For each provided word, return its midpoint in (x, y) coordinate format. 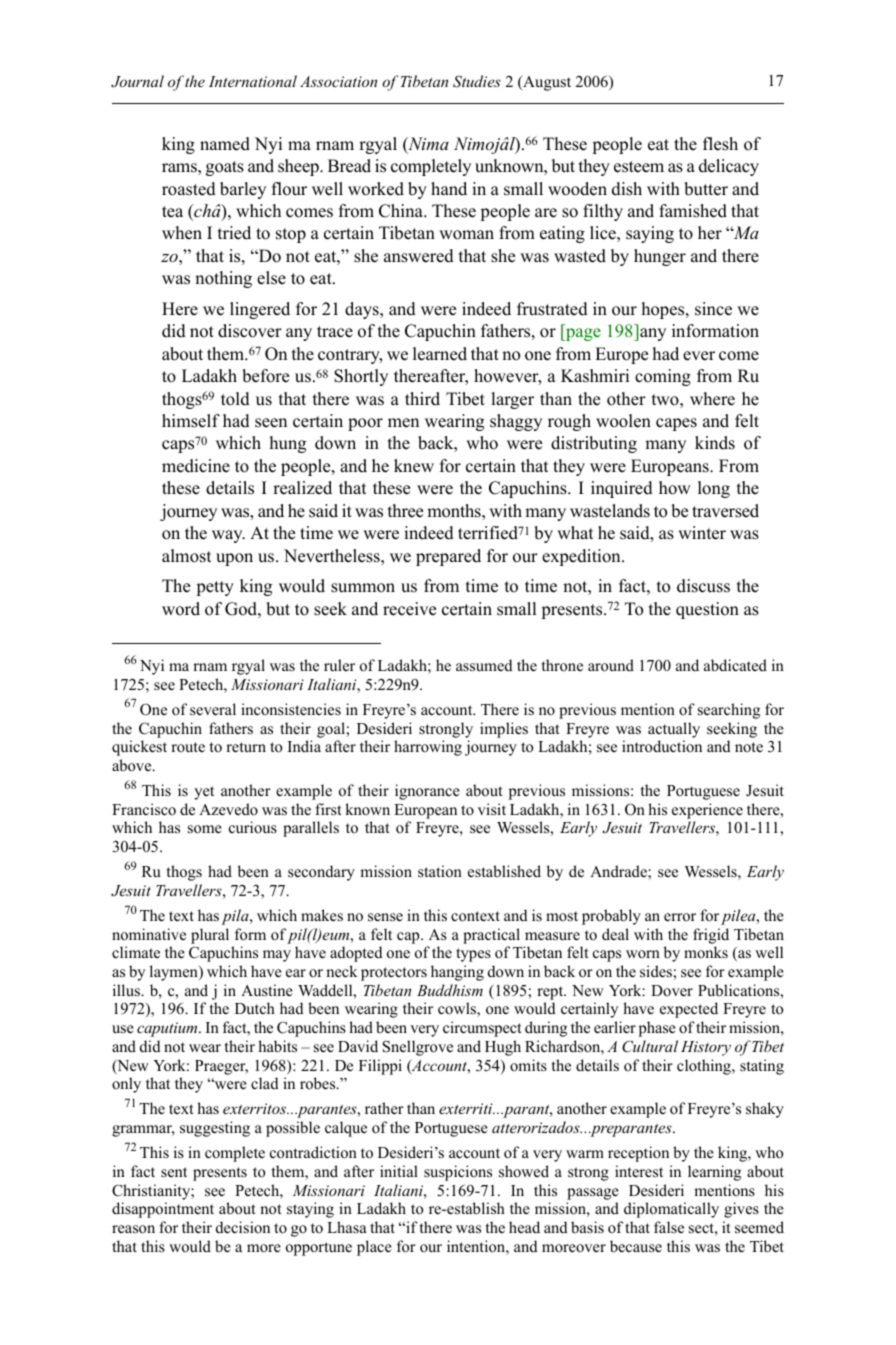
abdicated (735, 665)
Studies (477, 81)
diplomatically (671, 1210)
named (225, 144)
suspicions (458, 1173)
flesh (720, 144)
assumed (484, 665)
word (181, 609)
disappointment (163, 1210)
